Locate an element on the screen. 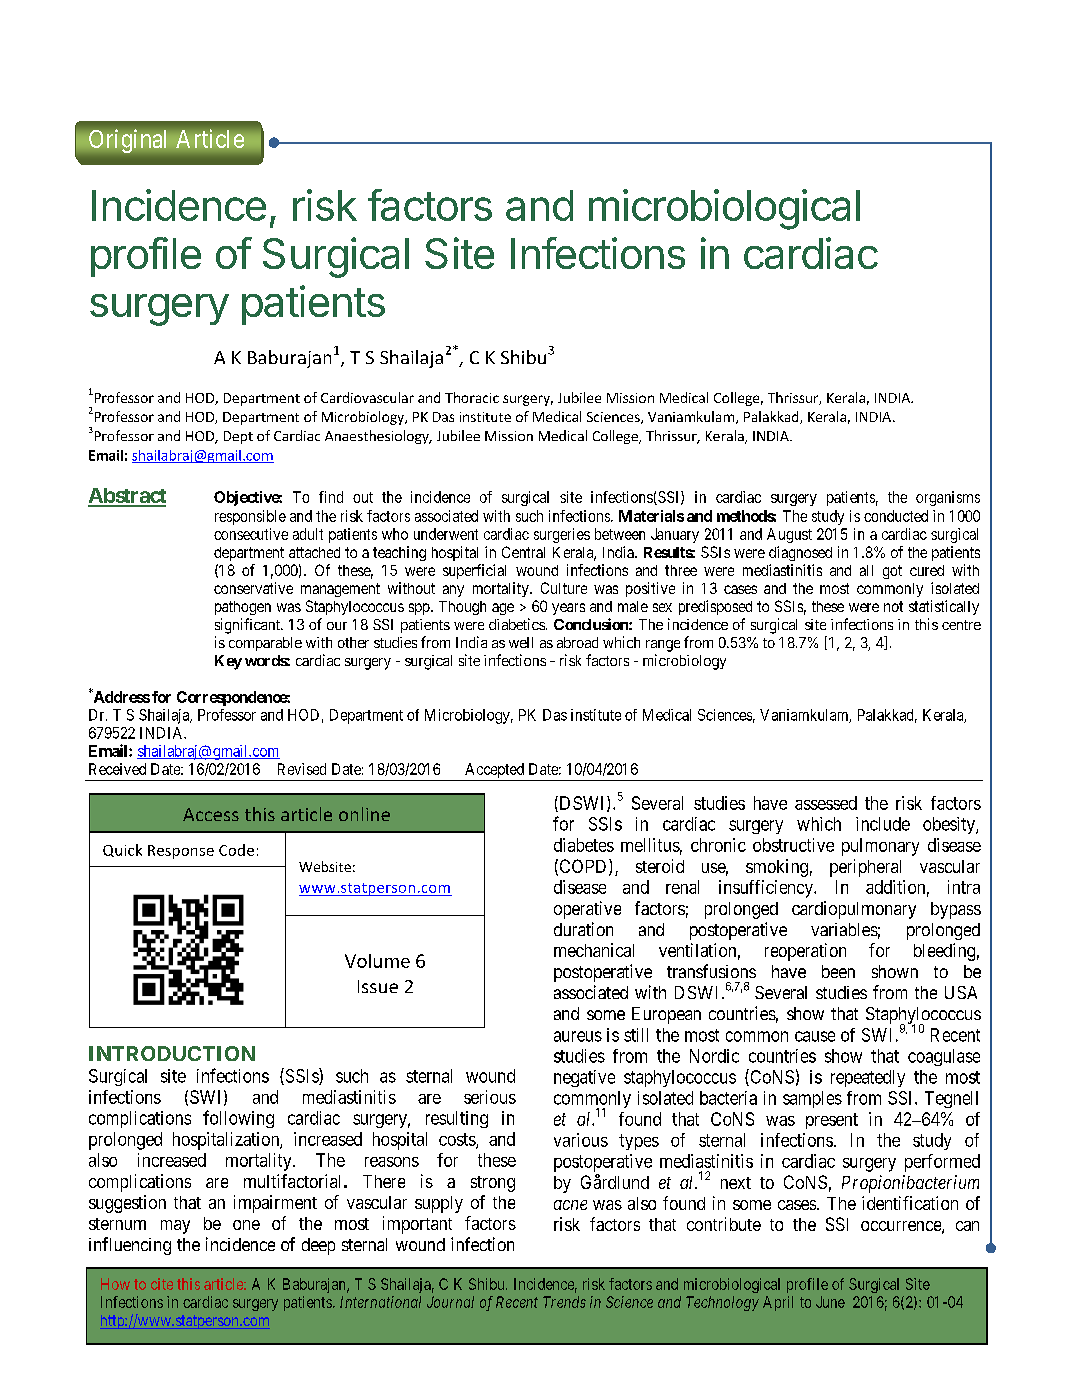 The height and width of the screenshot is (1382, 1068). Code is located at coordinates (236, 850).
